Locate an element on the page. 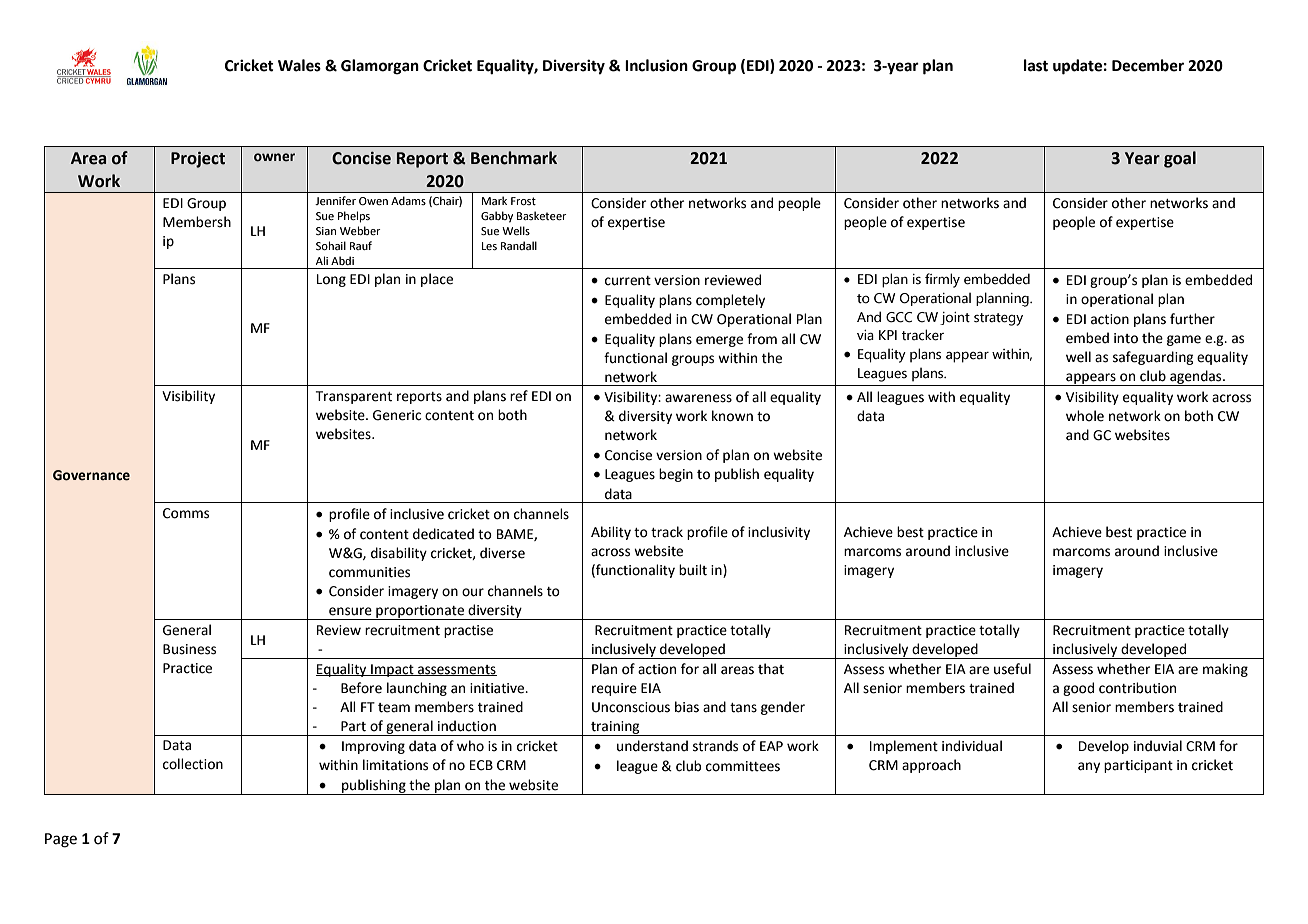 The height and width of the document is (924, 1308). Page is located at coordinates (61, 840).
